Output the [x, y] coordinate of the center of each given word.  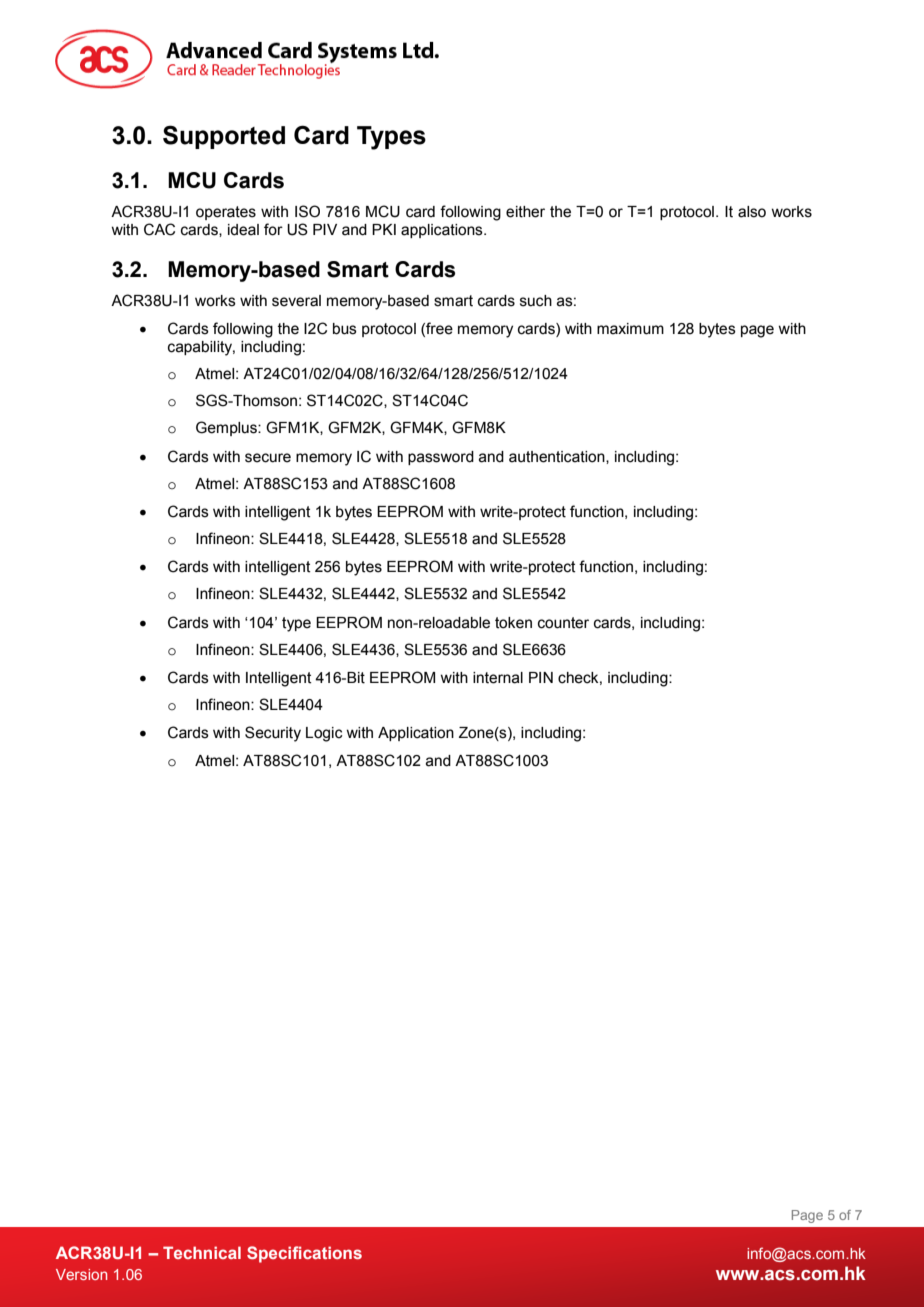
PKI [384, 229]
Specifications [304, 1254]
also [752, 212]
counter [563, 623]
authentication [558, 457]
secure [268, 458]
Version [81, 1274]
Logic [324, 734]
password [441, 458]
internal [498, 678]
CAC [159, 229]
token [513, 623]
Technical [202, 1252]
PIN [541, 677]
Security [273, 734]
